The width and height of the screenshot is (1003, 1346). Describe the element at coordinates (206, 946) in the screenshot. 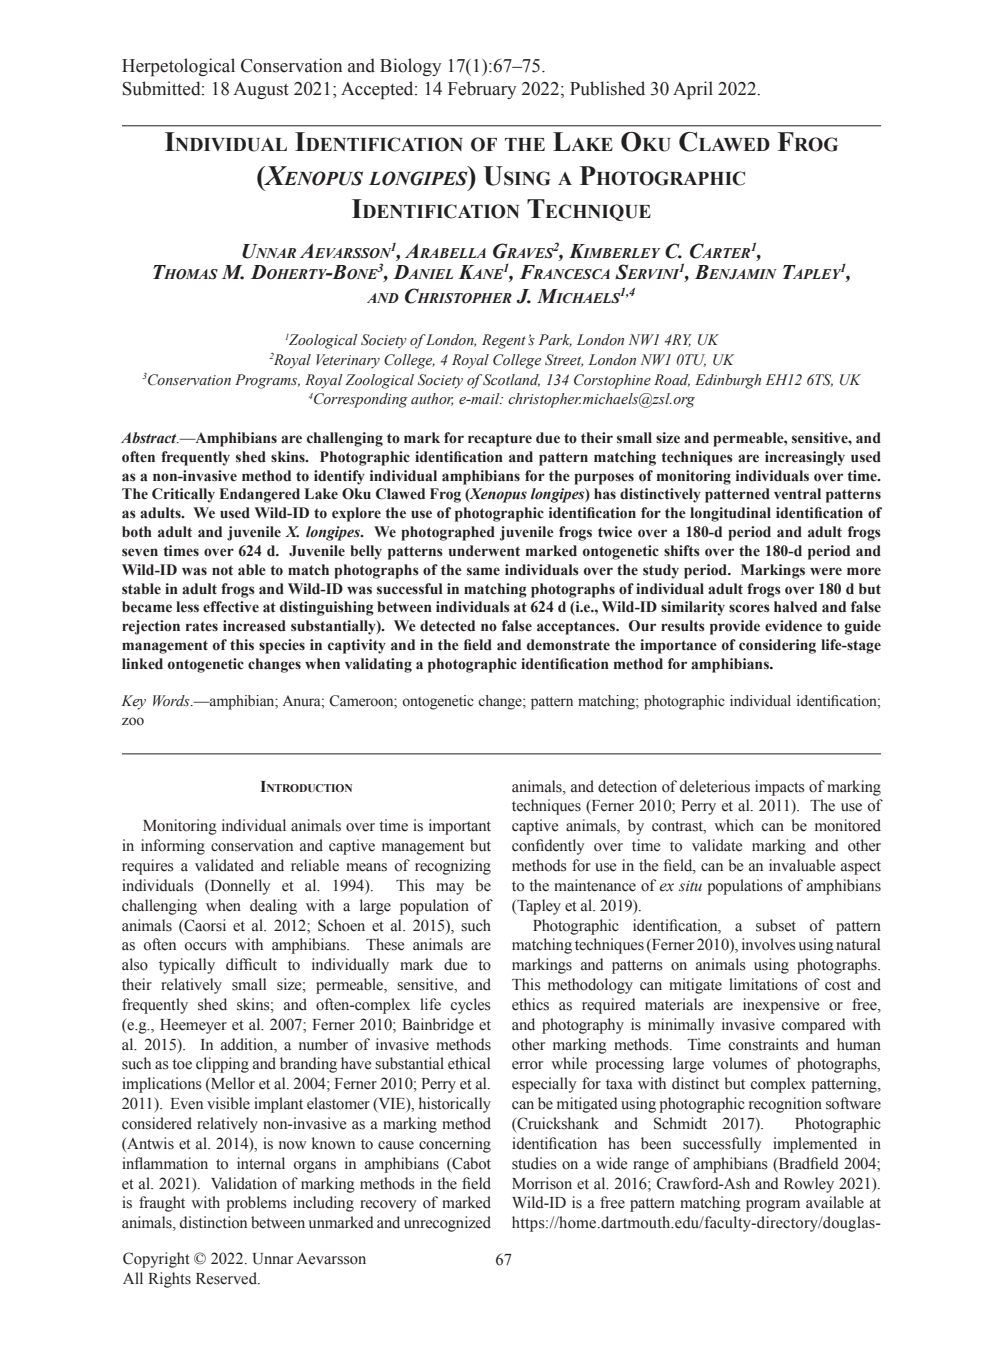

I see `occurs` at that location.
